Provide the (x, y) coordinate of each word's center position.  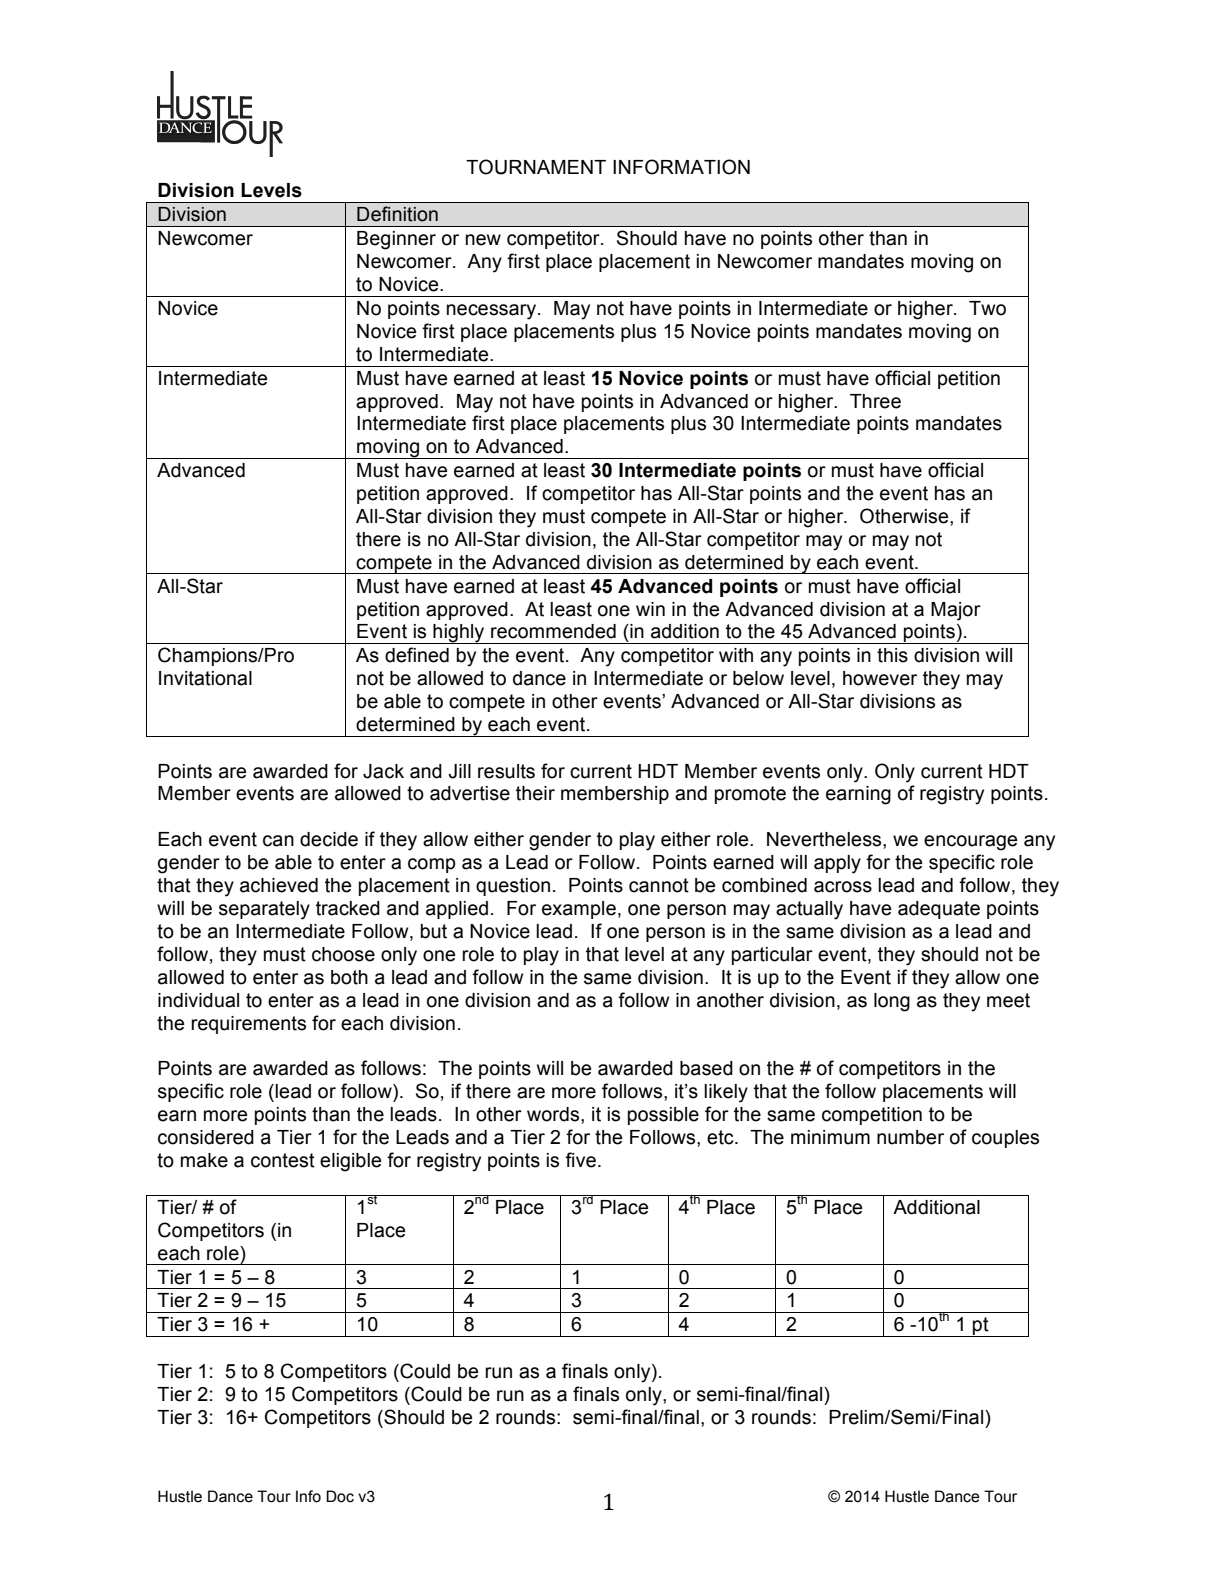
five (580, 1160)
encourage (970, 843)
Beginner (396, 240)
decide (329, 839)
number (910, 1137)
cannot (659, 885)
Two (987, 308)
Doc (340, 1496)
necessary (493, 312)
